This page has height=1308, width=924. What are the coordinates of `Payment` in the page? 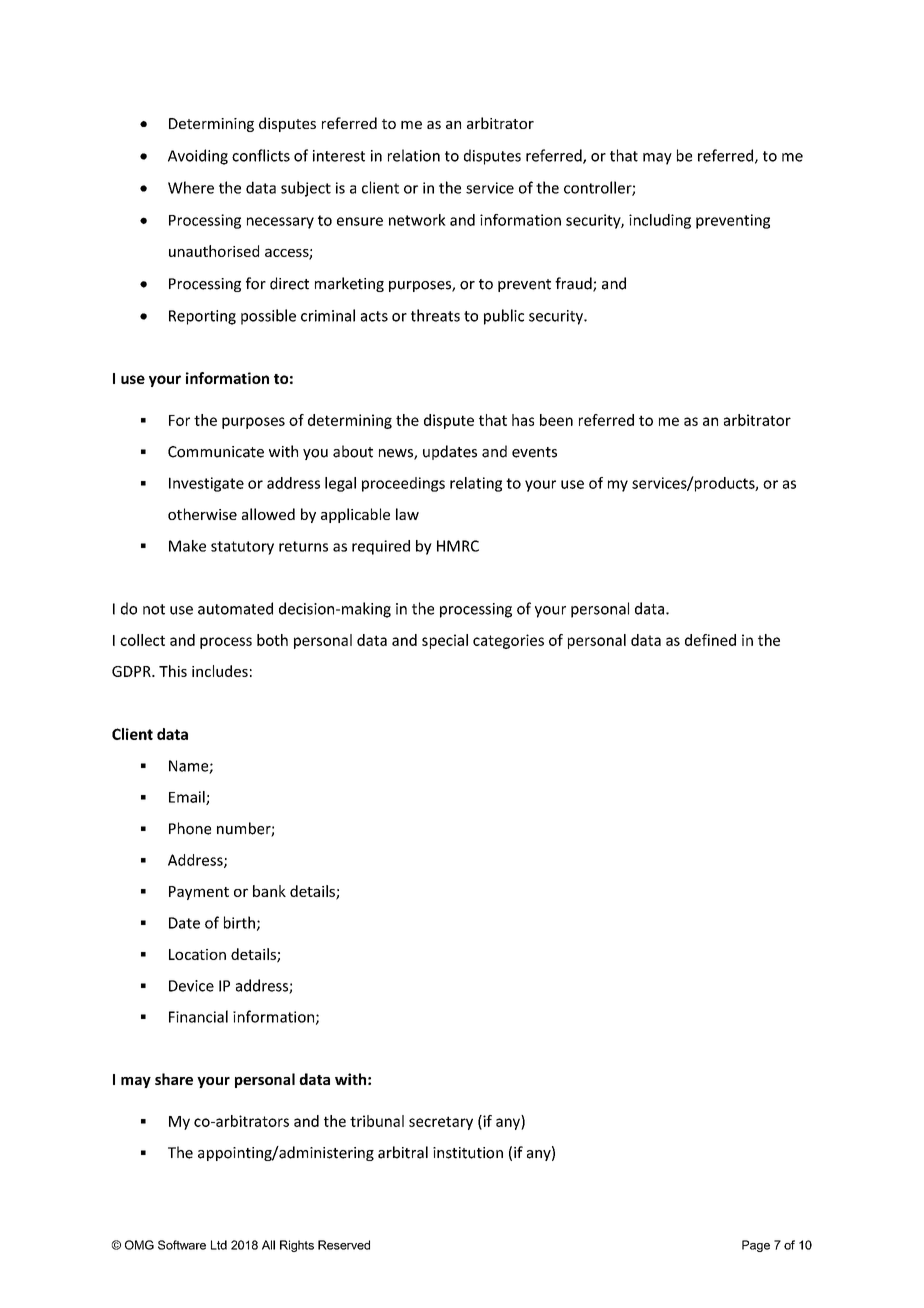 It's located at (199, 893).
